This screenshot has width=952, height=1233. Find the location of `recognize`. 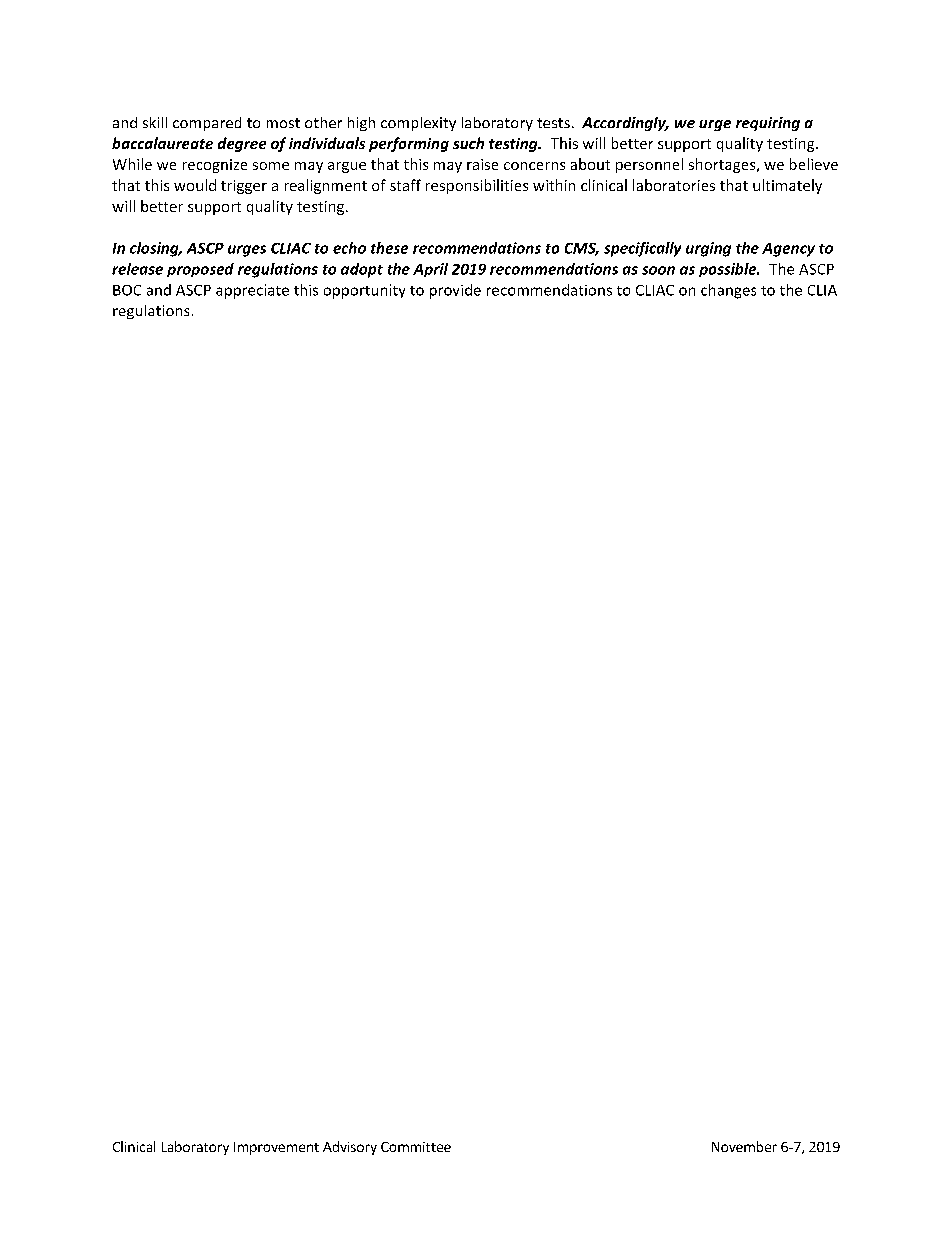

recognize is located at coordinates (215, 166).
